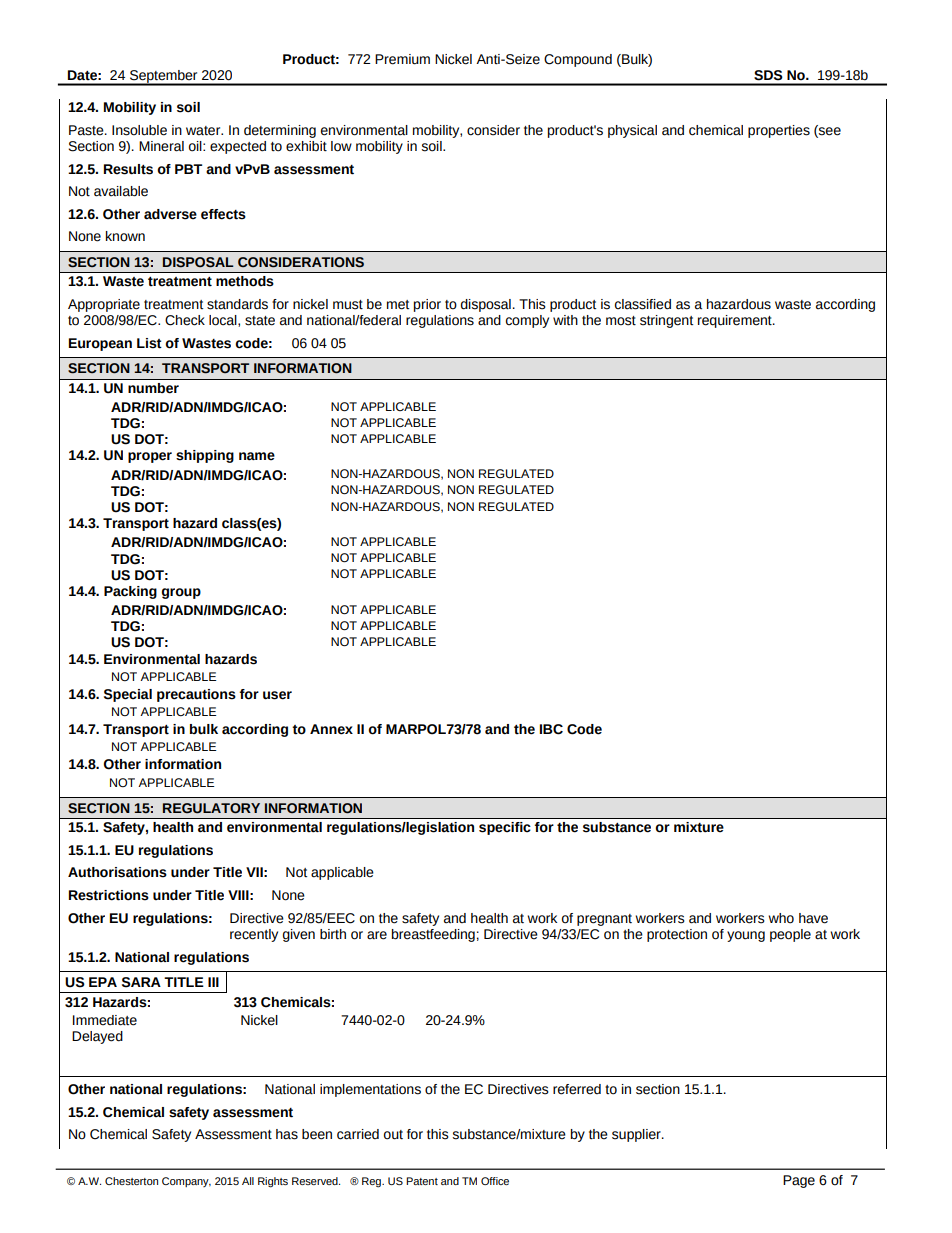 The width and height of the screenshot is (952, 1233). What do you see at coordinates (551, 729) in the screenshot?
I see `IBC` at bounding box center [551, 729].
